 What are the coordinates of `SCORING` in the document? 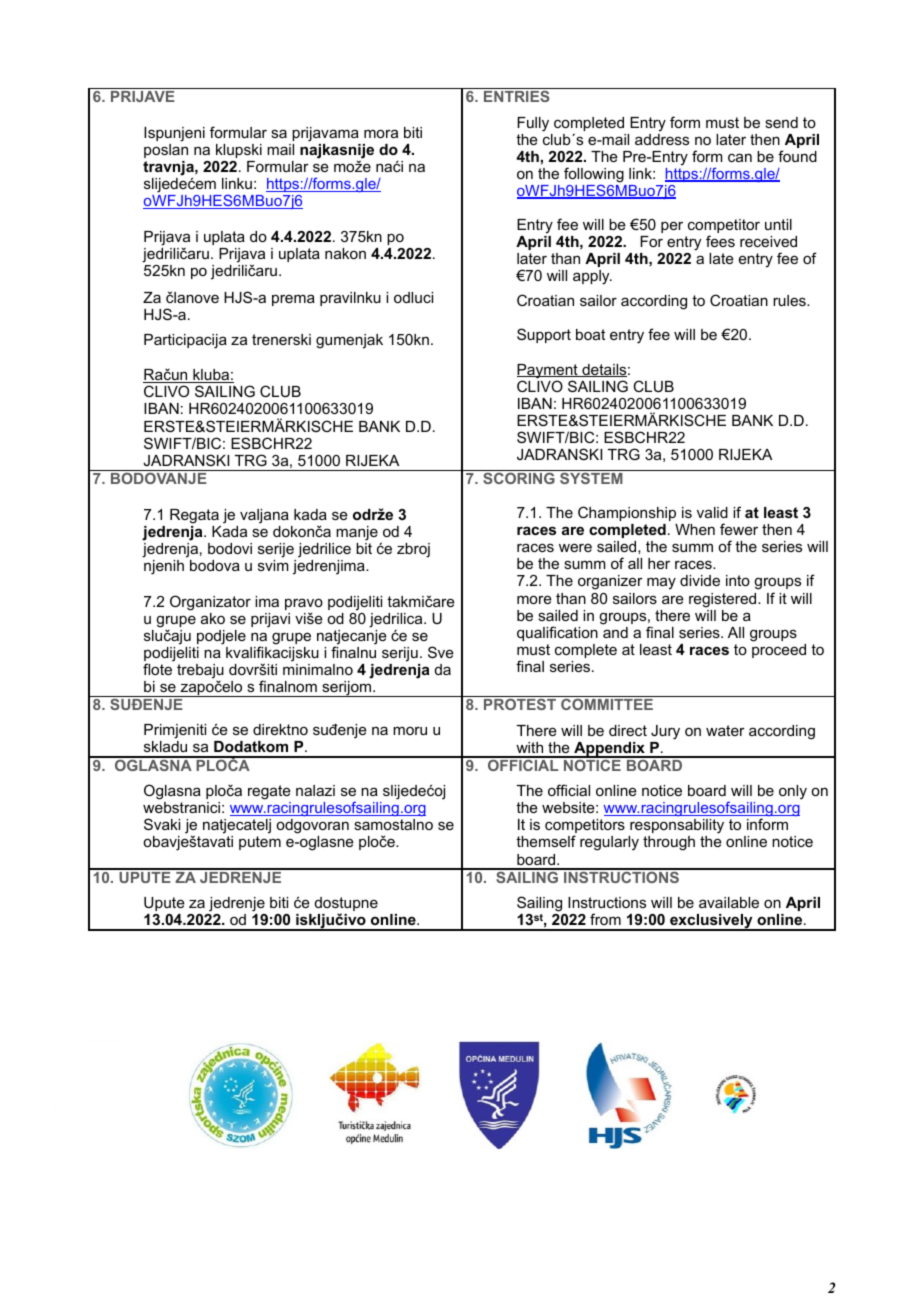 It's located at (519, 478).
